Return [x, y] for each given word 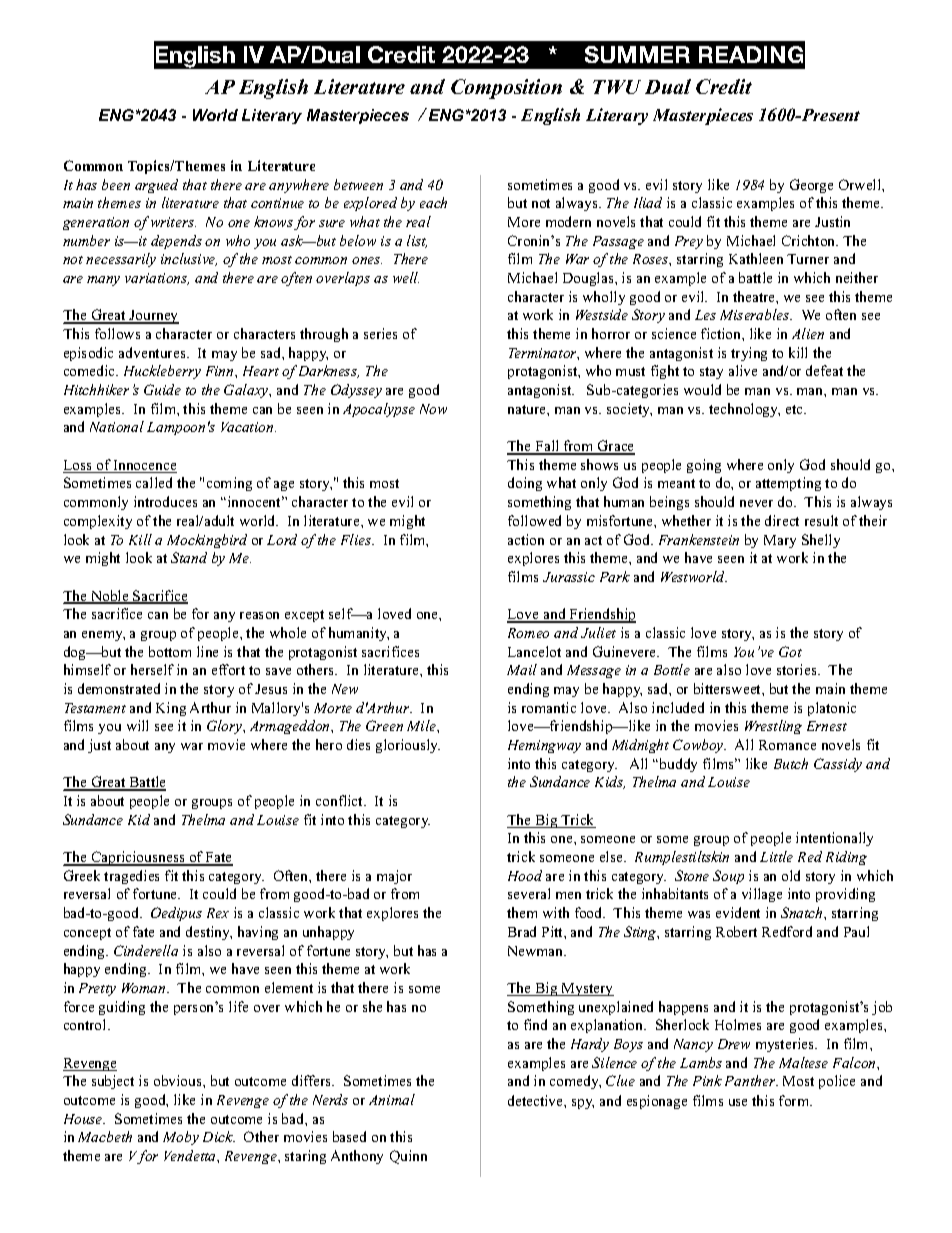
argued [156, 186]
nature [528, 409]
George [811, 186]
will [137, 725]
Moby [181, 1138]
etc [795, 409]
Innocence [144, 466]
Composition [506, 89]
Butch [791, 763]
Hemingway [544, 746]
